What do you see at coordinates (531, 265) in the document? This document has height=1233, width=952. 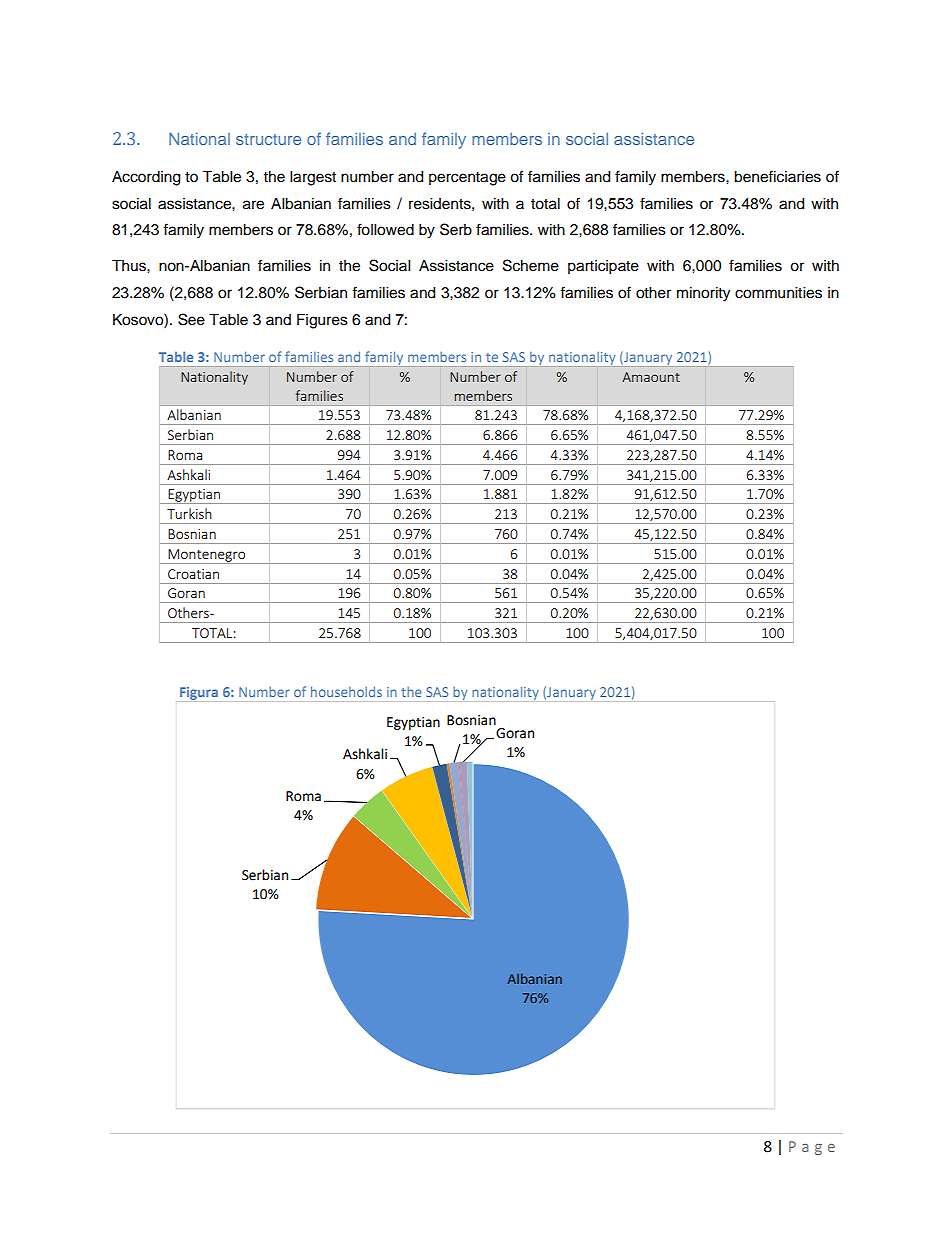 I see `Scheme` at bounding box center [531, 265].
